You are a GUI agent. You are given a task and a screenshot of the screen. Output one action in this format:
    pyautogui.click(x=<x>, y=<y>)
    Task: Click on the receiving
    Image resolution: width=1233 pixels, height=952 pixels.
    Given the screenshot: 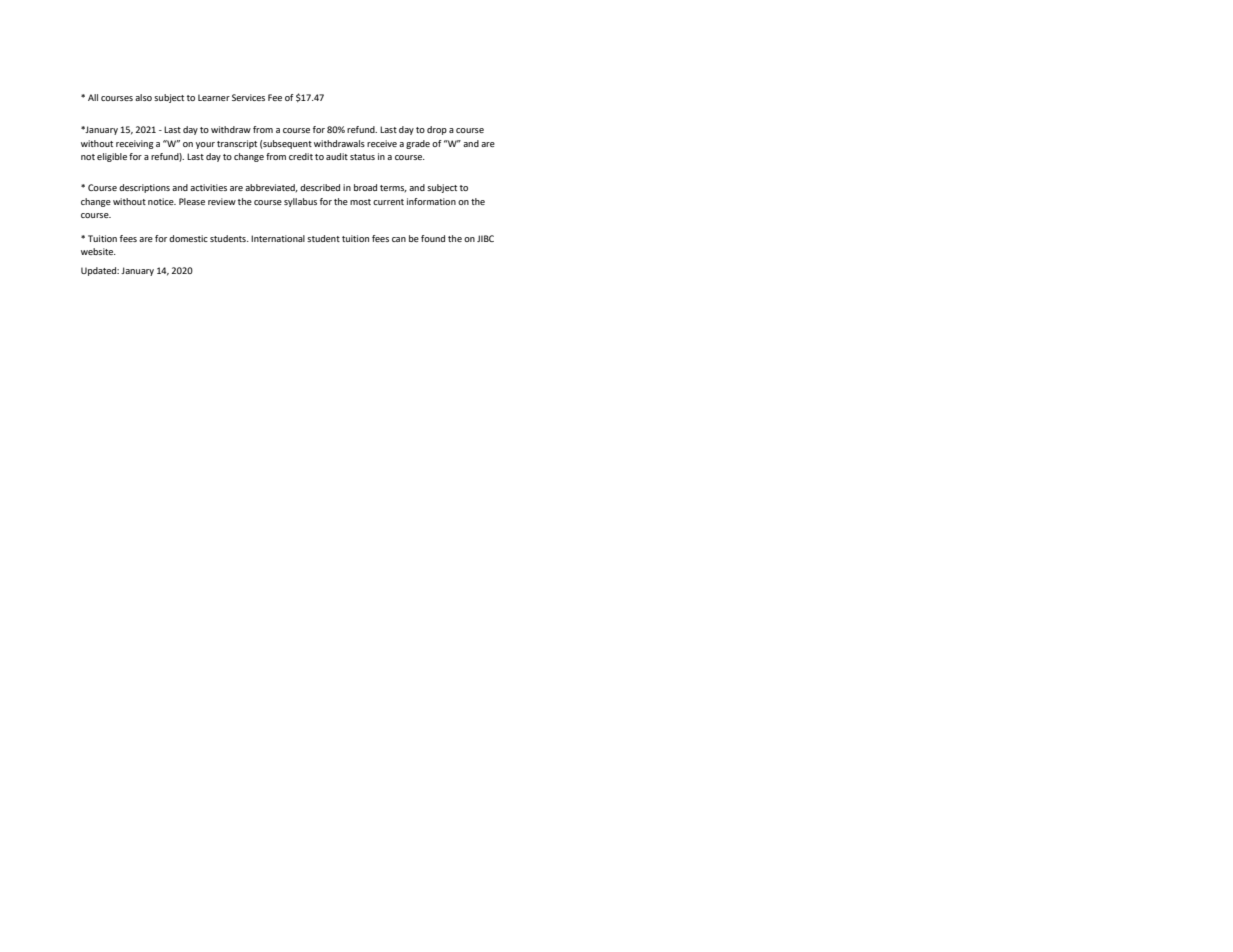 What is the action you would take?
    pyautogui.click(x=135, y=144)
